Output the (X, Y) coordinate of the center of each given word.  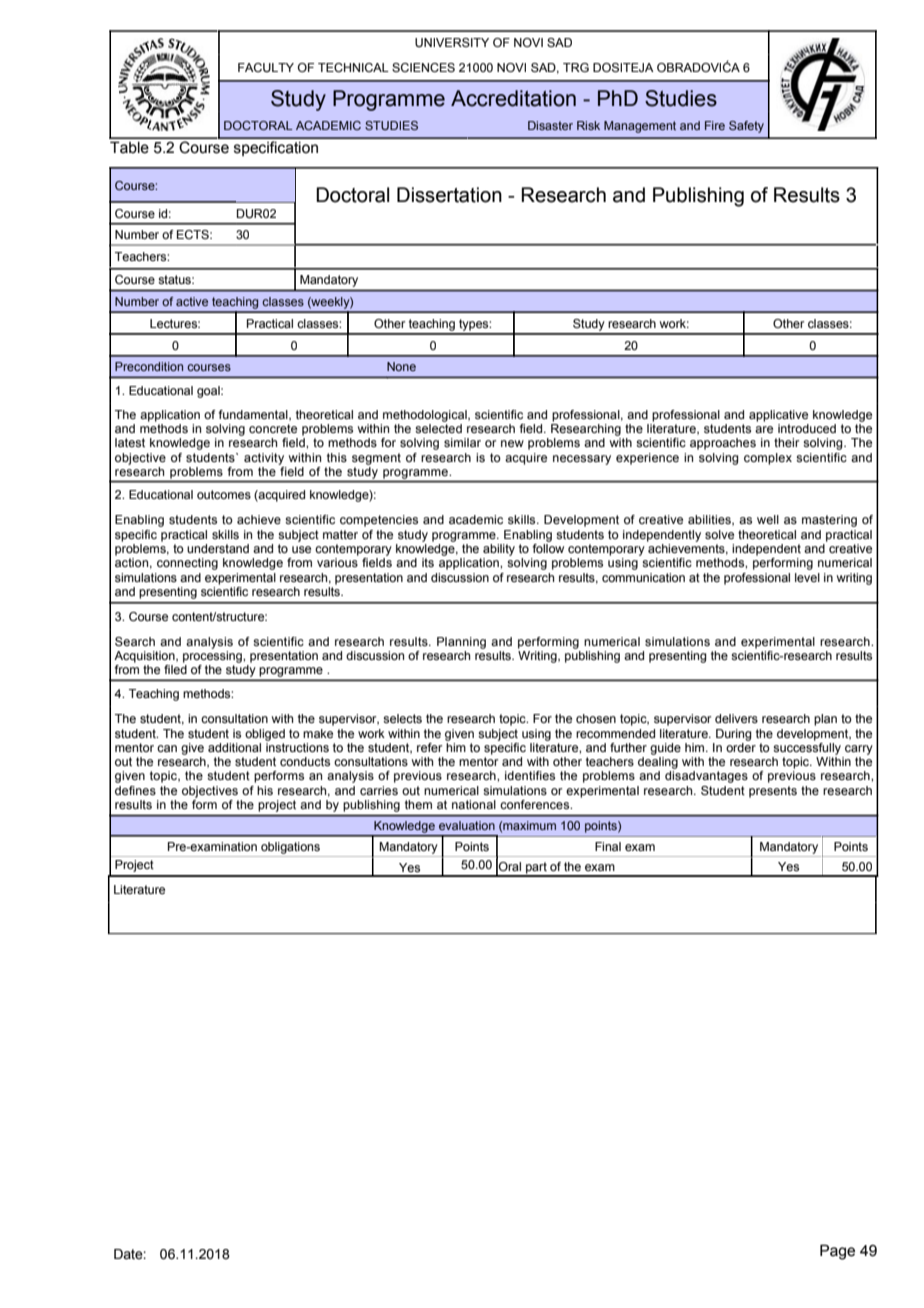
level (807, 577)
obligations (290, 848)
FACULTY (266, 67)
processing (213, 655)
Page (837, 1252)
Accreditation (513, 98)
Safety (746, 127)
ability (499, 550)
